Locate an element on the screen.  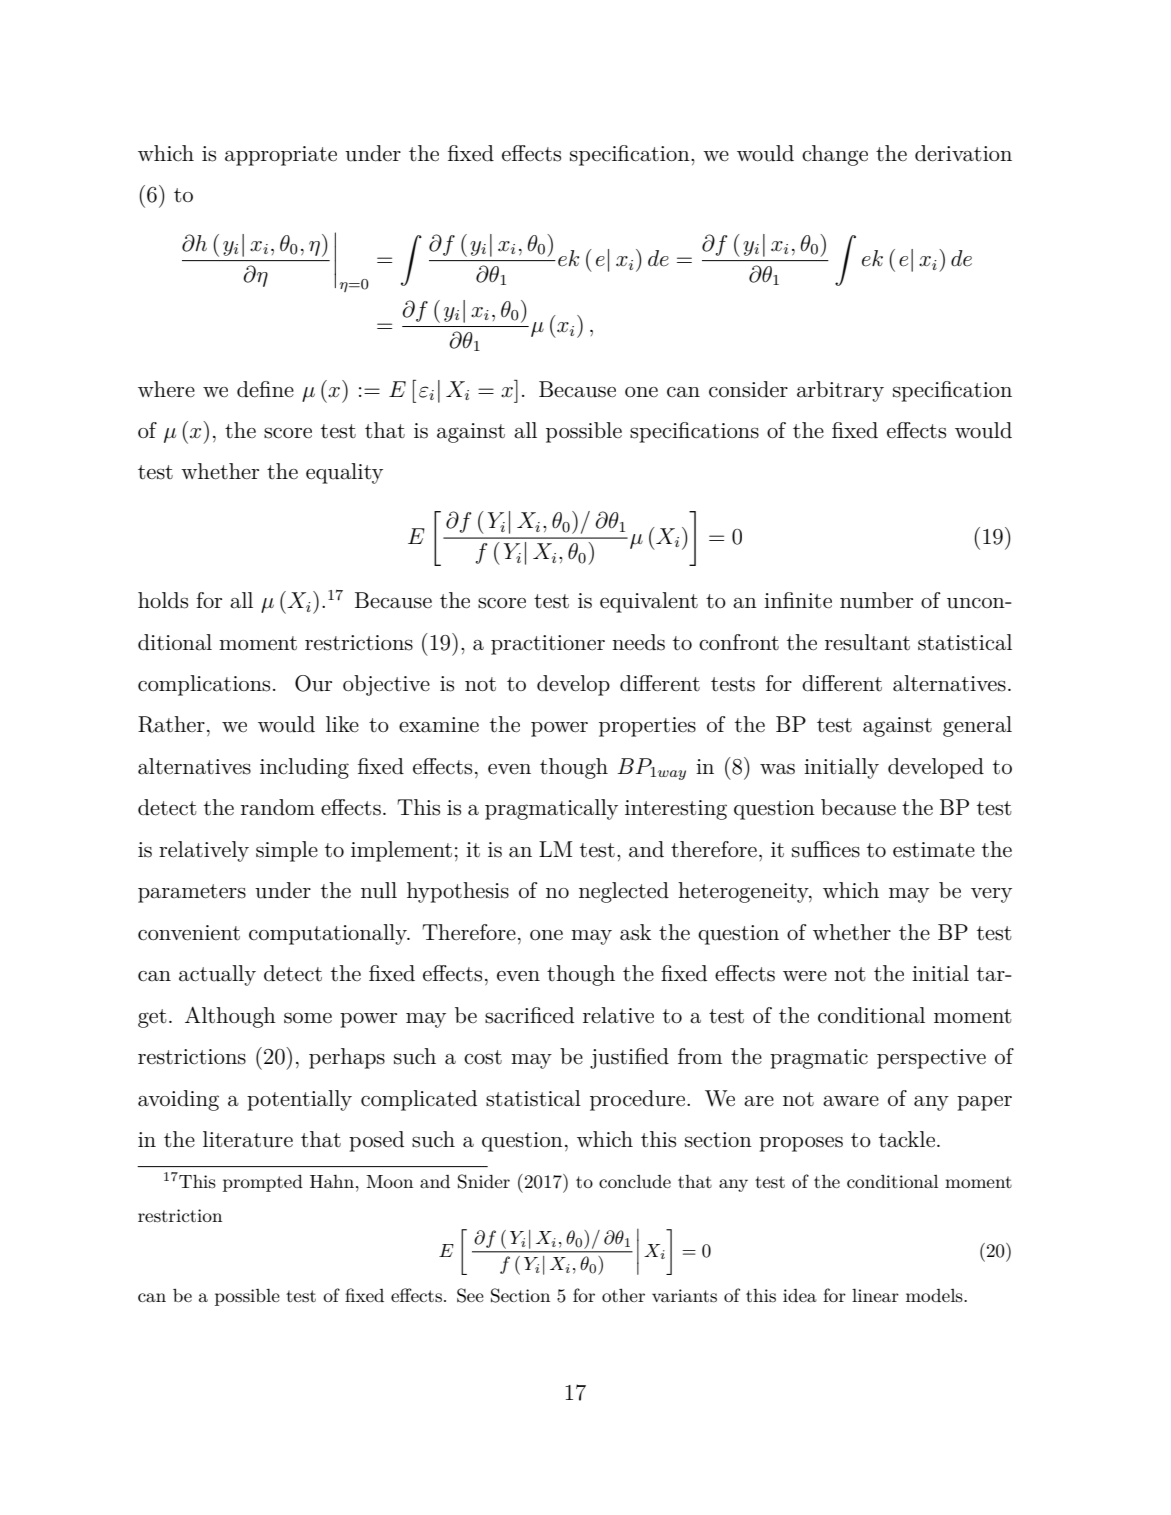
arbitrary is located at coordinates (840, 391).
